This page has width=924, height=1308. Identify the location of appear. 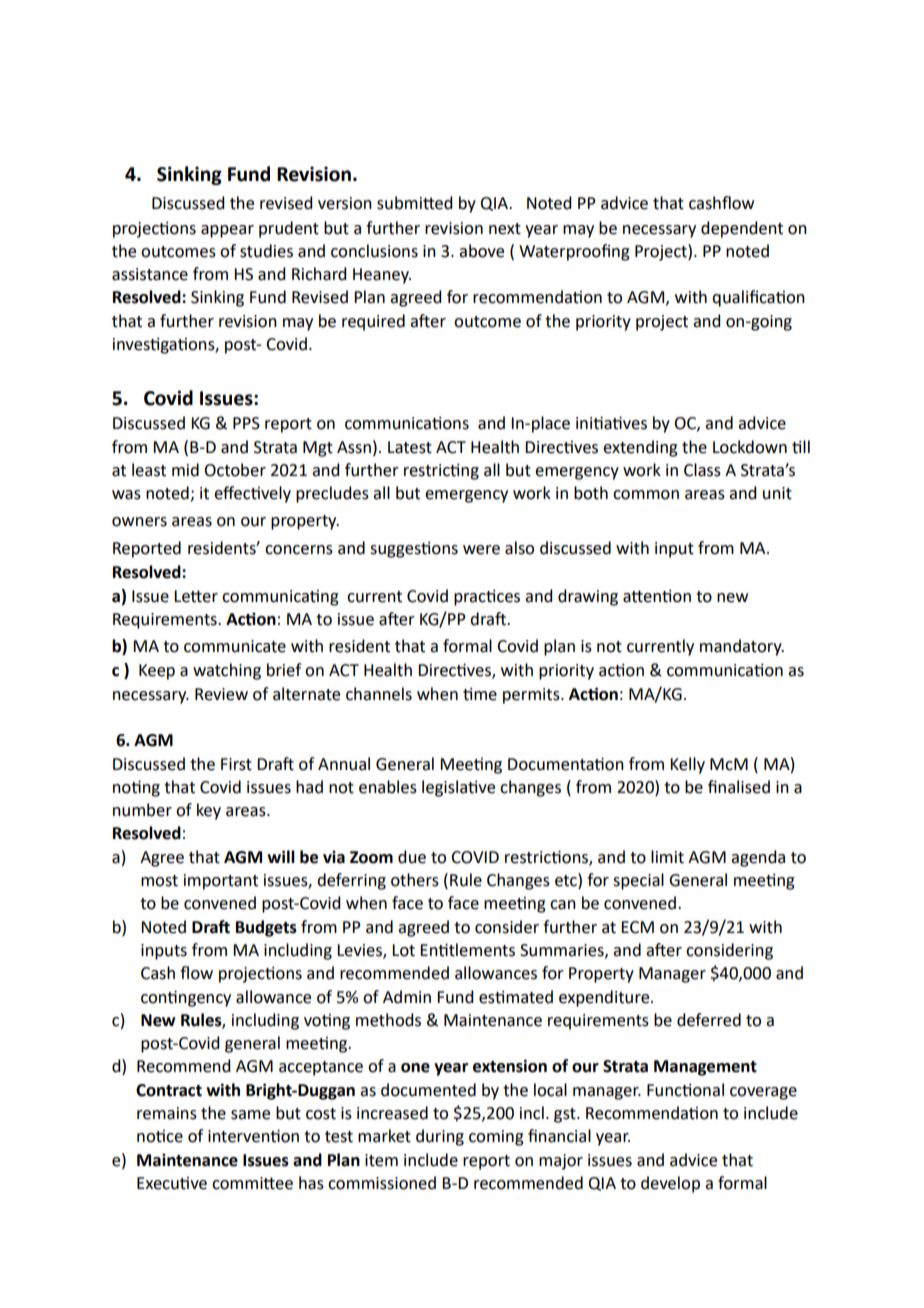
(227, 231).
